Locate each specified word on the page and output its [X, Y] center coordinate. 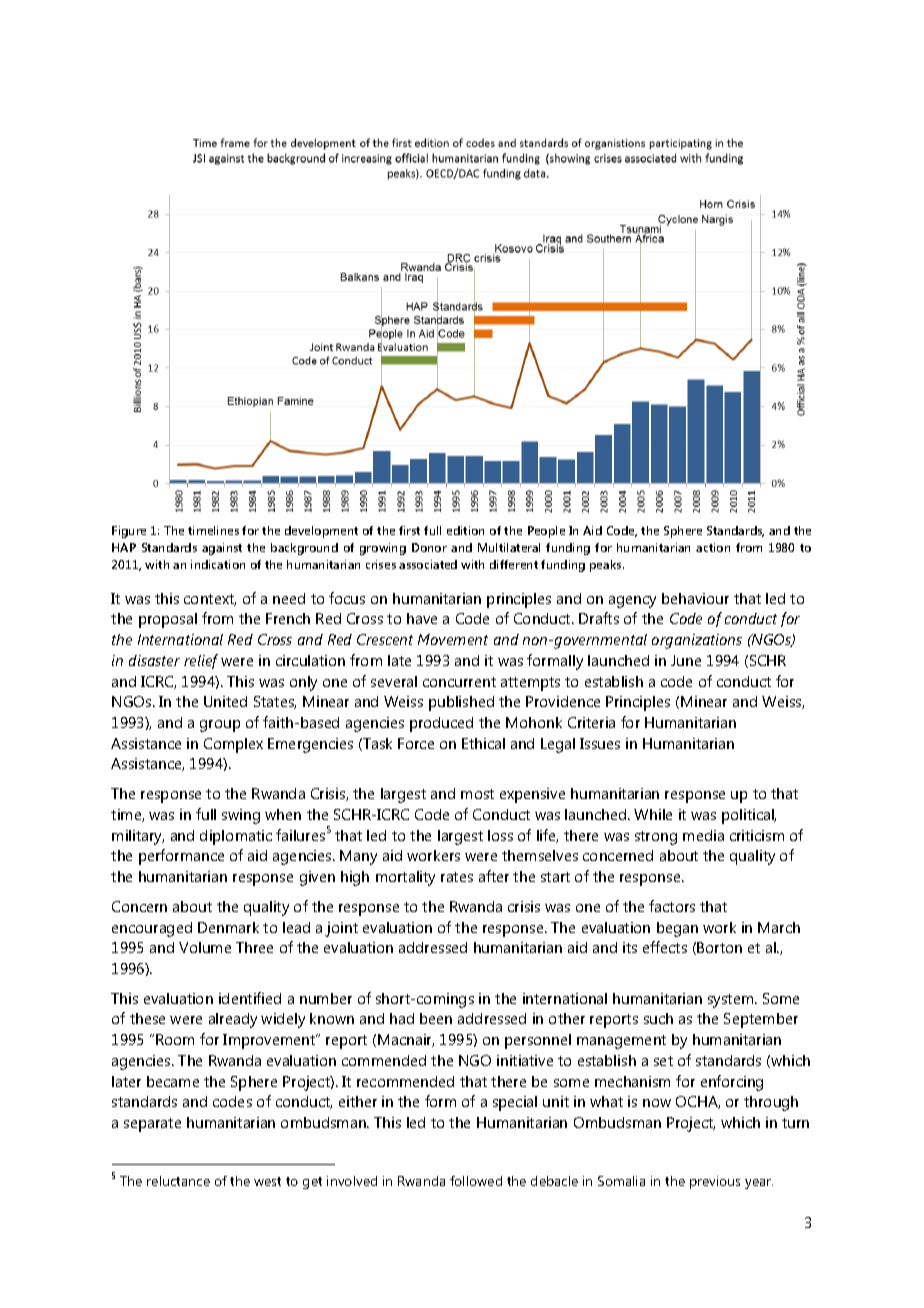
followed [476, 1181]
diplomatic [236, 837]
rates [457, 877]
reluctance [178, 1181]
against [222, 549]
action [713, 547]
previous [715, 1182]
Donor [429, 547]
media [703, 835]
